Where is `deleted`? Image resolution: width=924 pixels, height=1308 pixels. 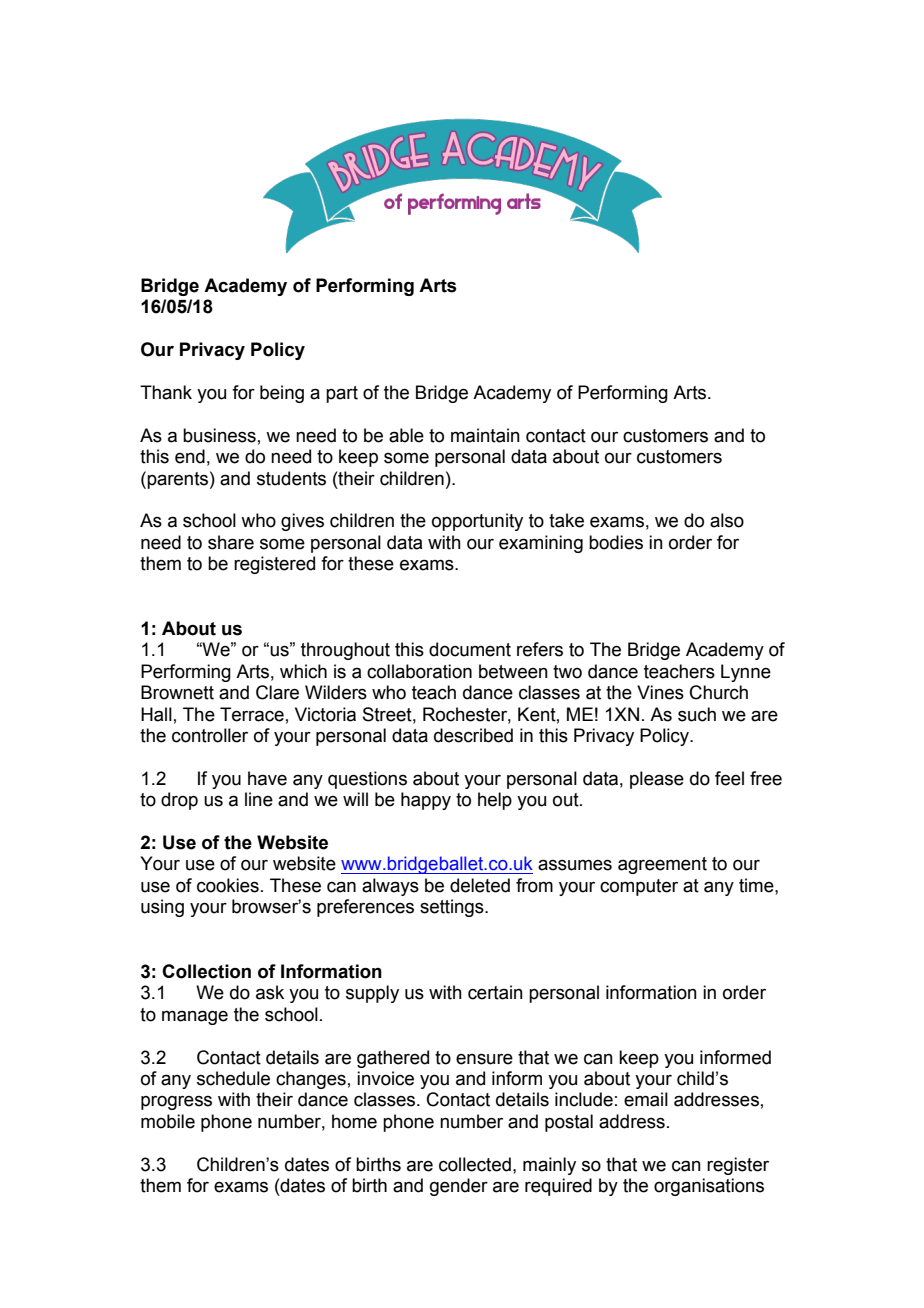 deleted is located at coordinates (480, 885).
